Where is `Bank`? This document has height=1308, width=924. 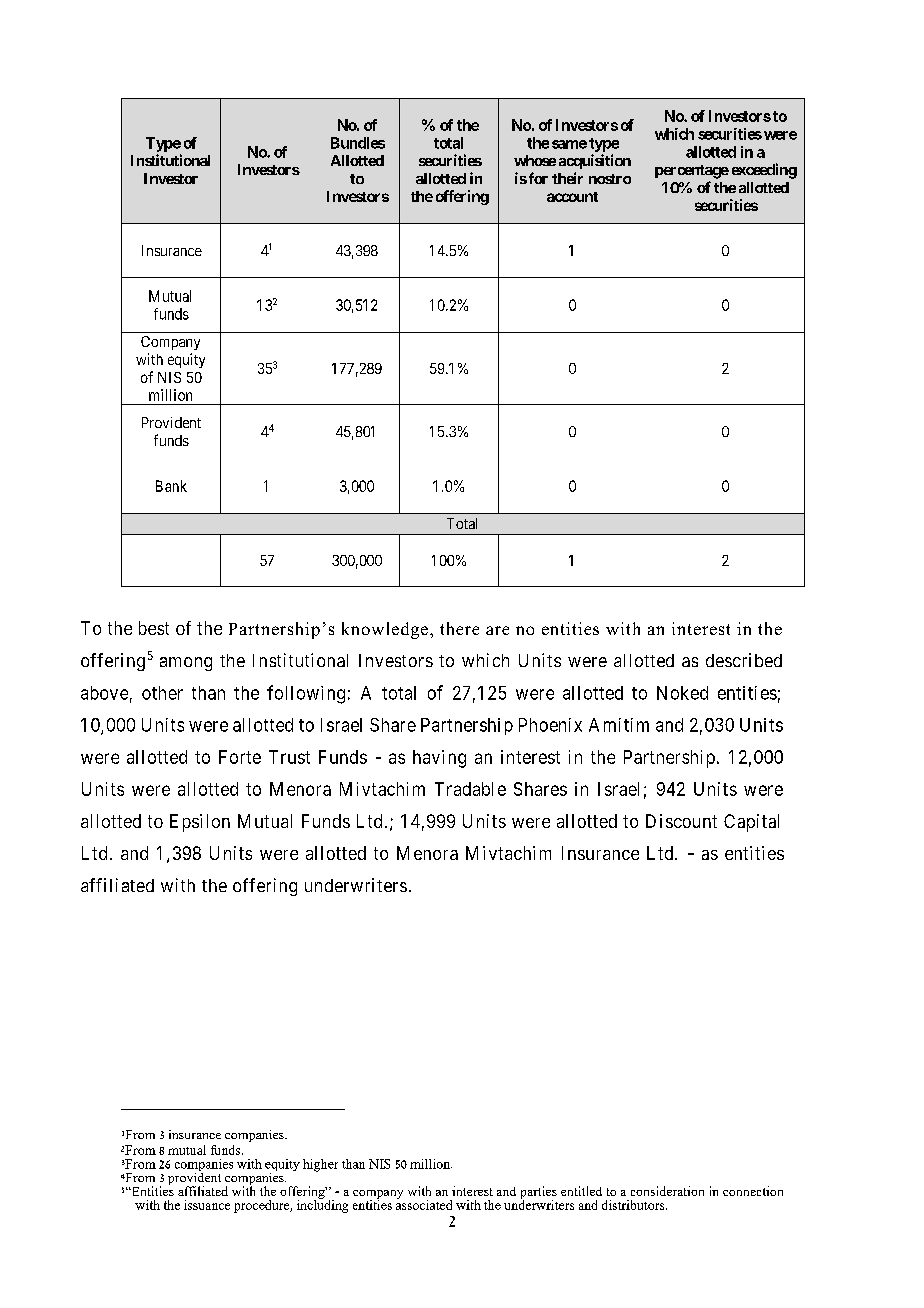
Bank is located at coordinates (171, 486).
